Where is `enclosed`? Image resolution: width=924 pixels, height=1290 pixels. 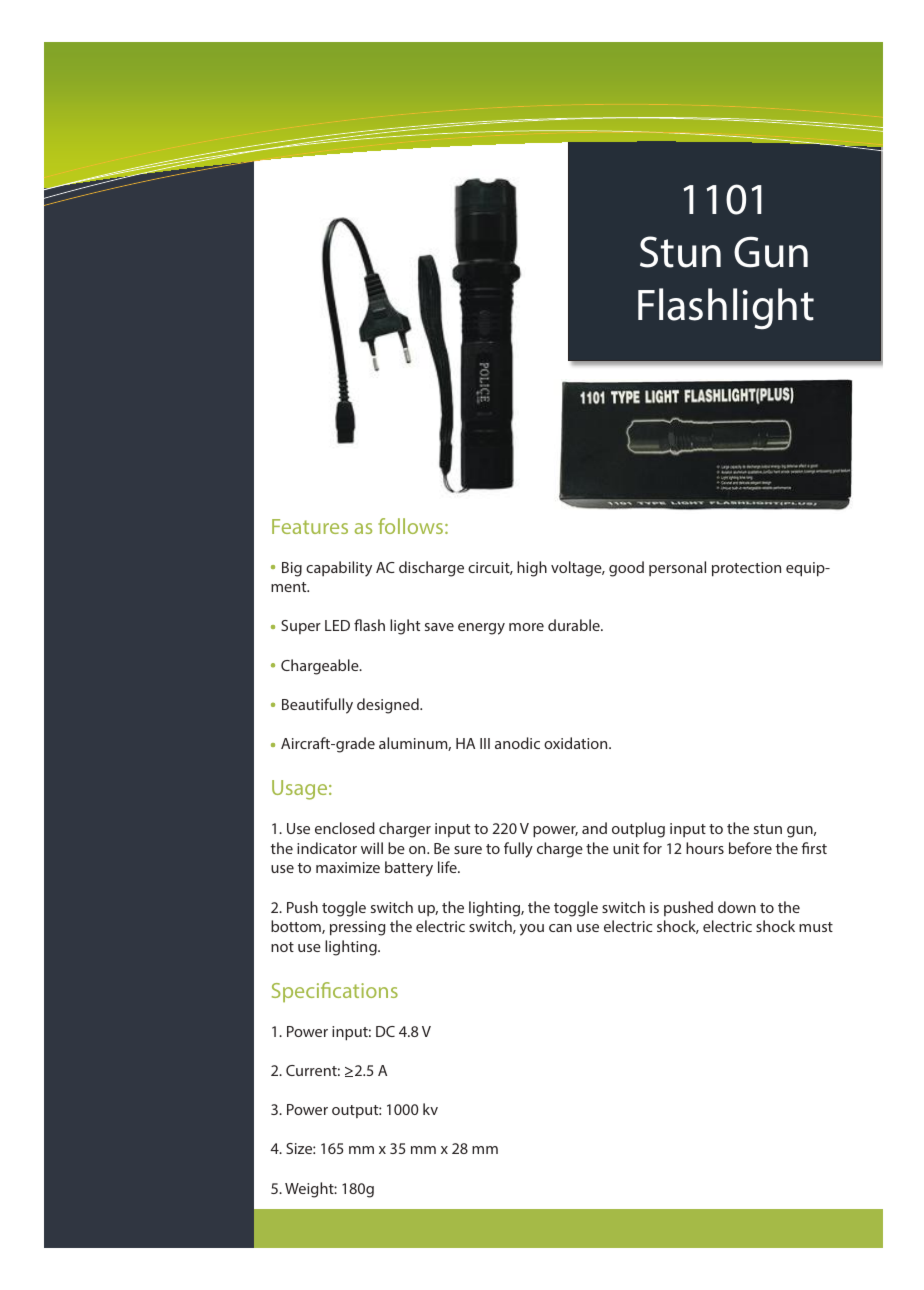 enclosed is located at coordinates (345, 828).
